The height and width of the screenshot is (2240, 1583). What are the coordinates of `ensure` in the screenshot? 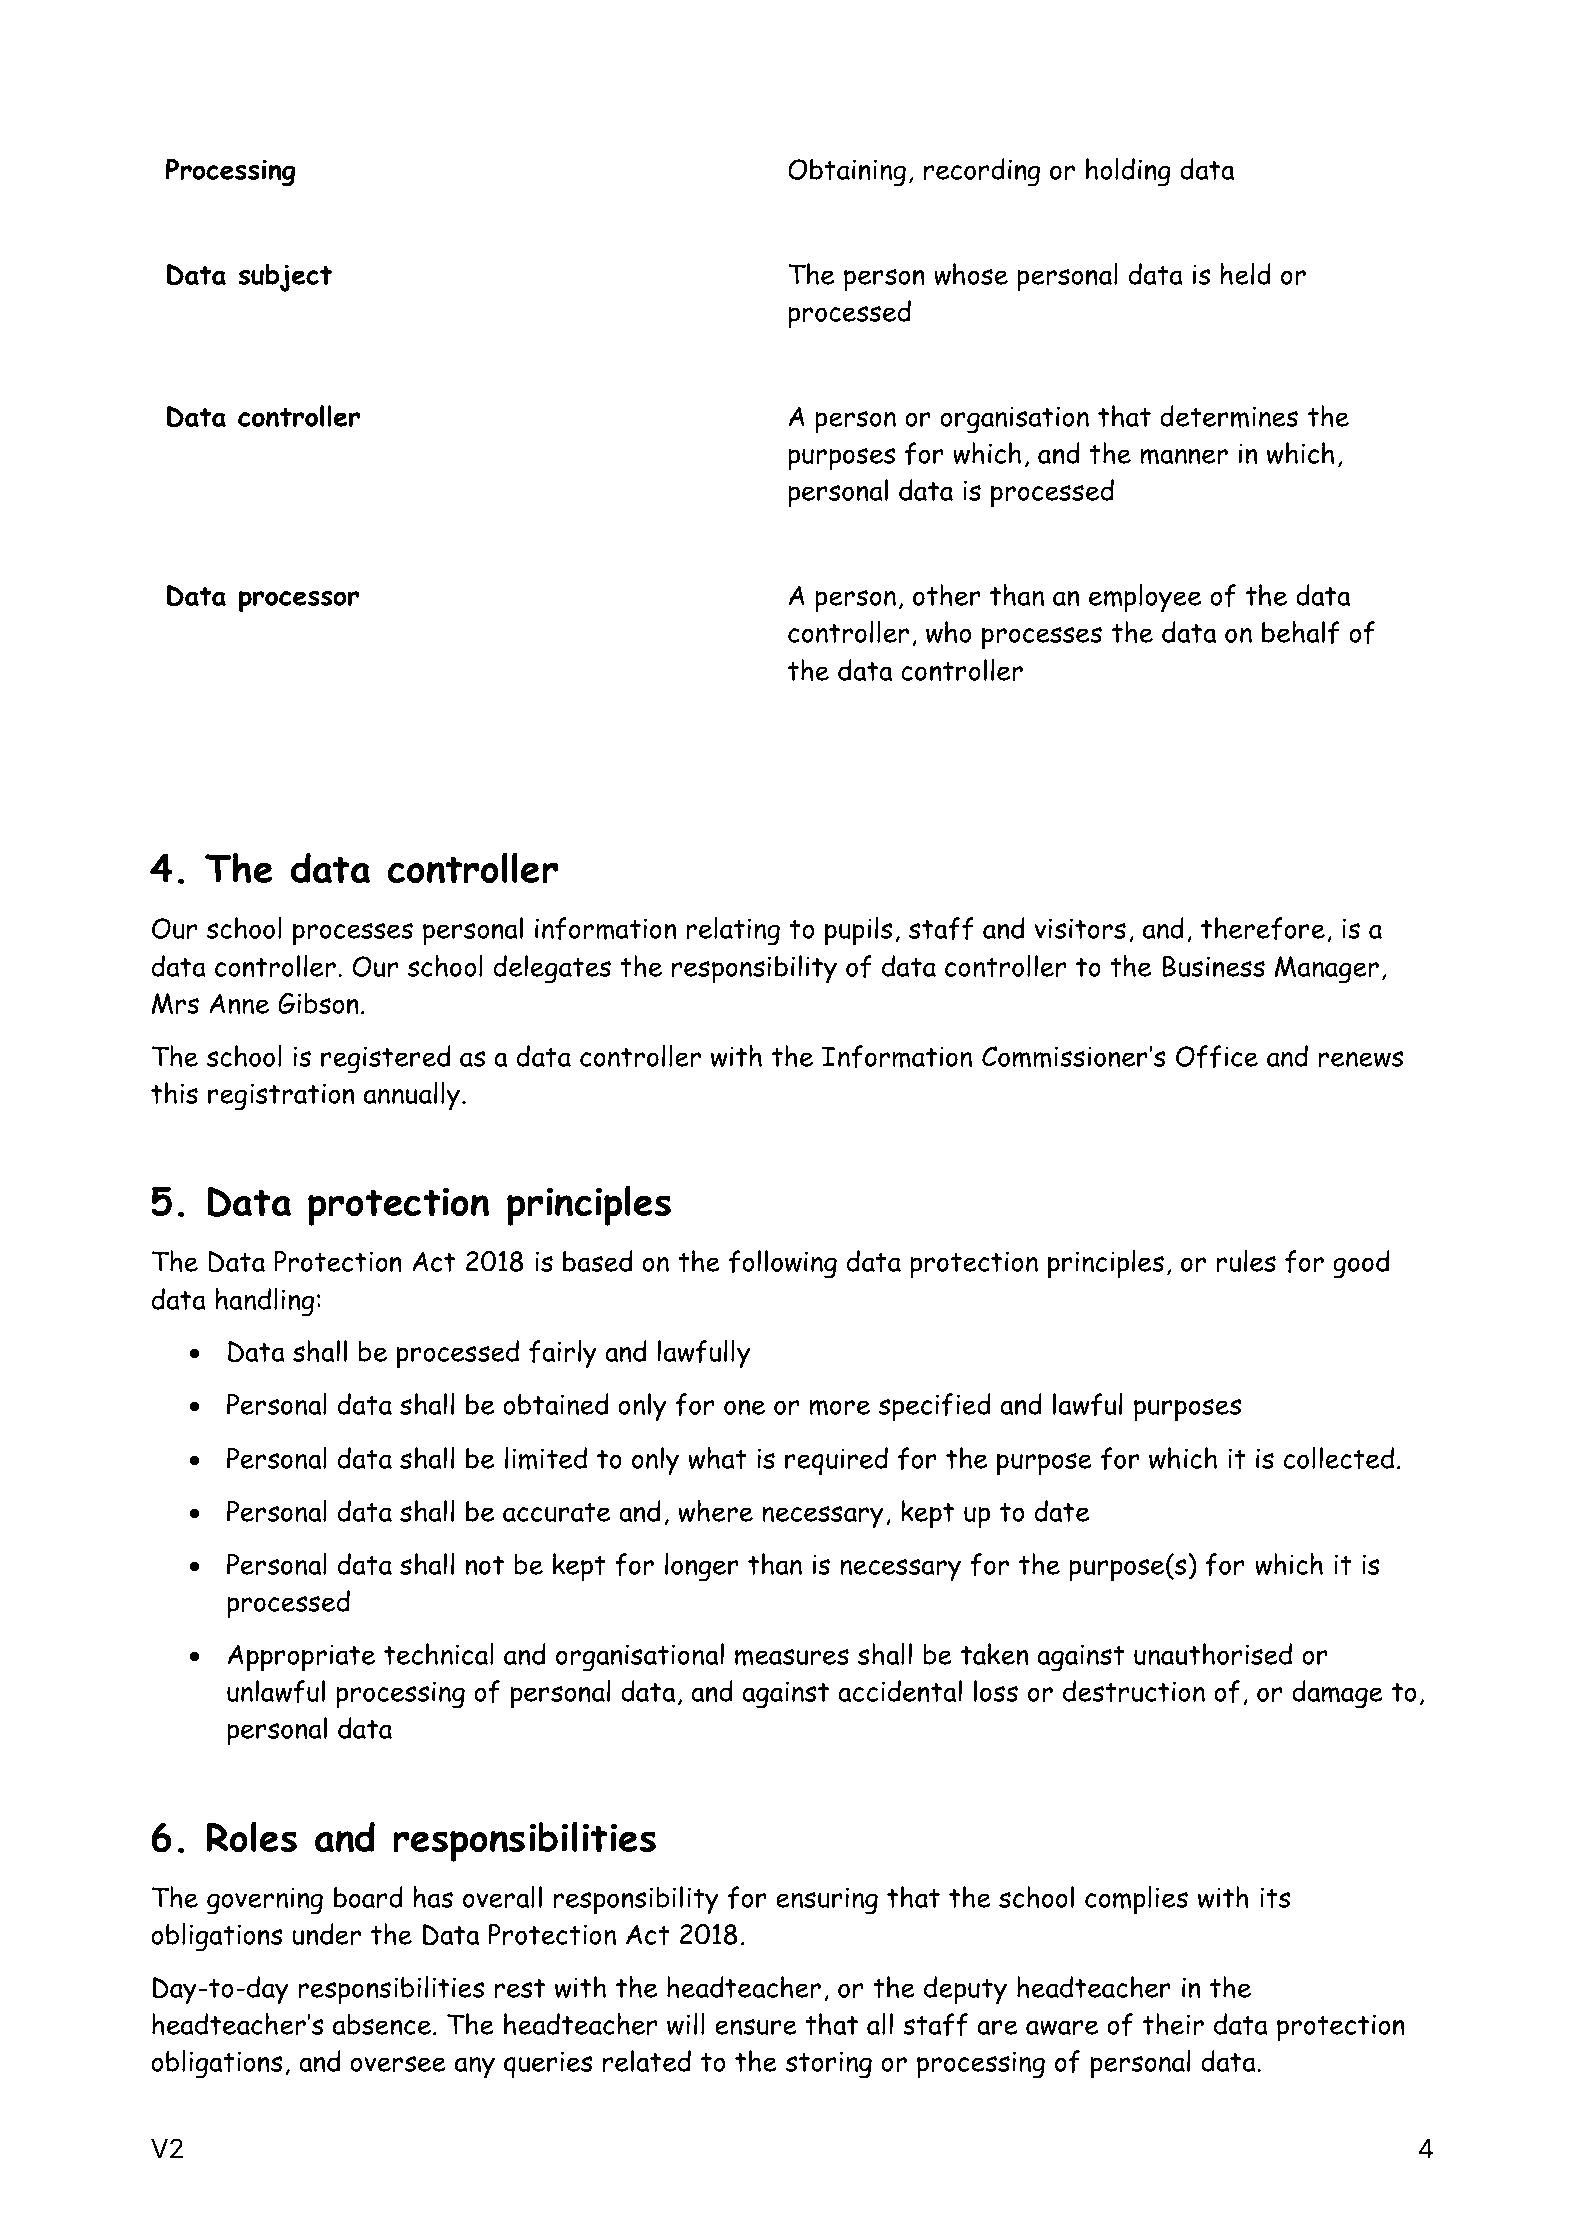 It's located at (756, 2027).
